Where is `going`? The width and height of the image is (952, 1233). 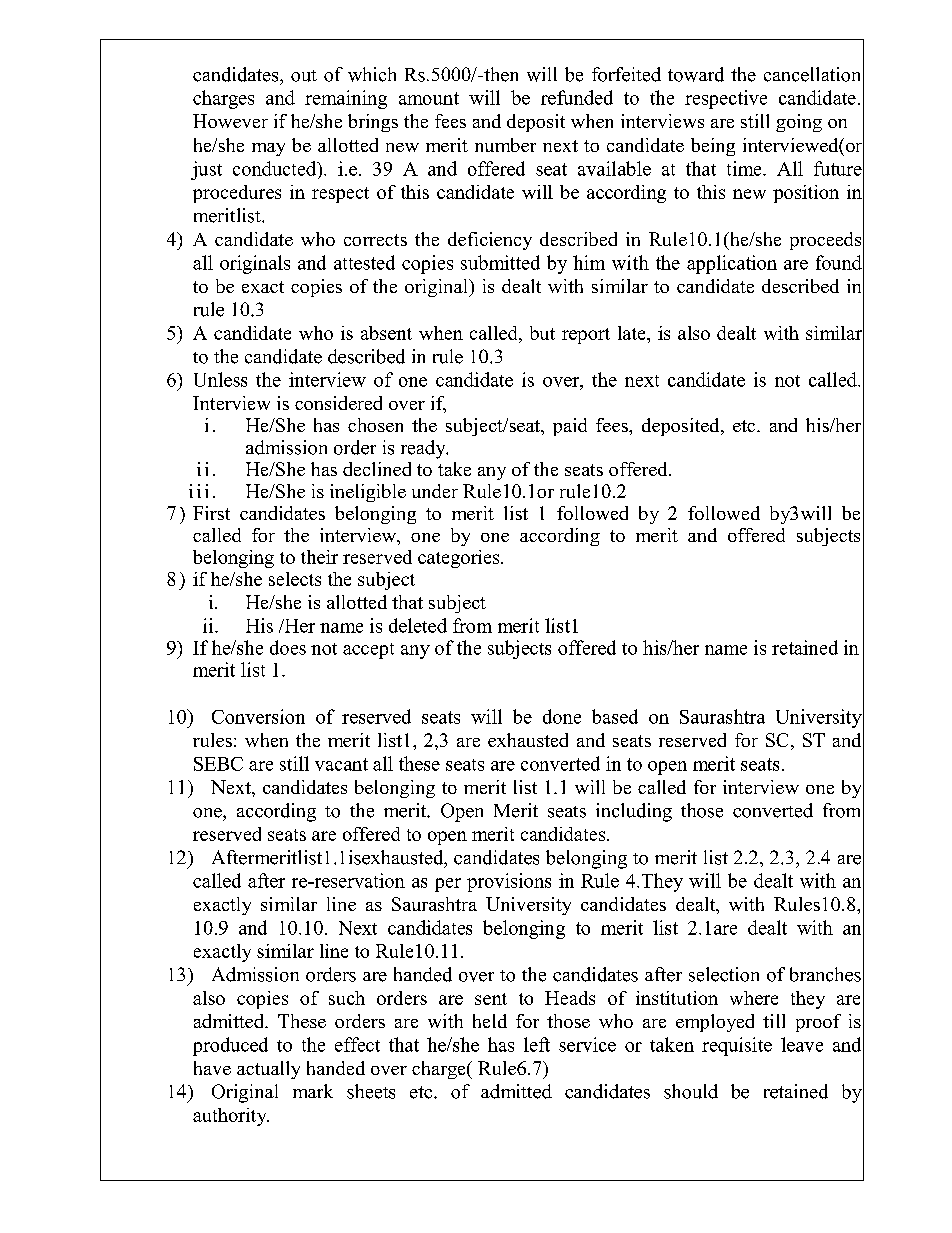 going is located at coordinates (799, 123).
